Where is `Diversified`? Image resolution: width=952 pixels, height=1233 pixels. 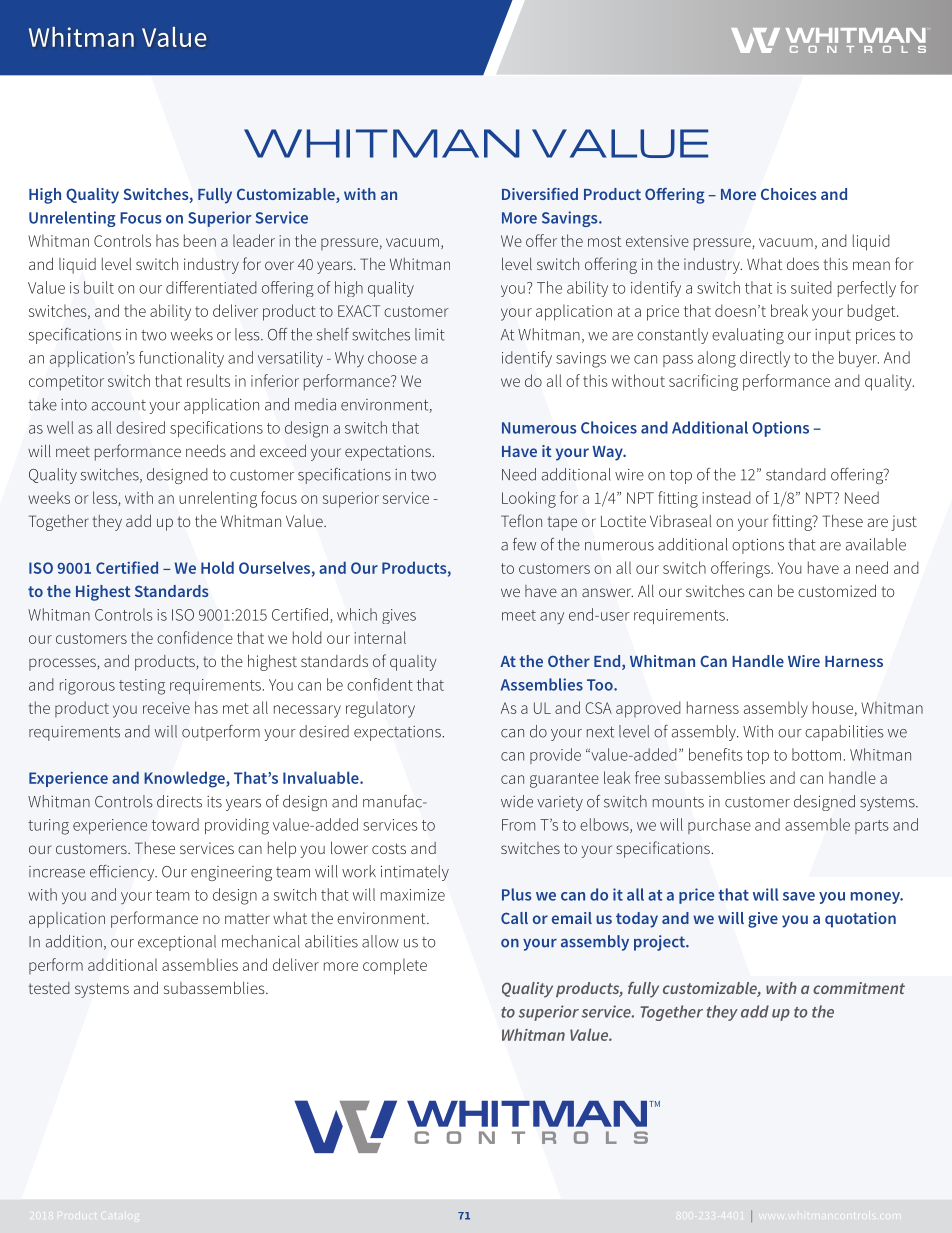
Diversified is located at coordinates (540, 194).
